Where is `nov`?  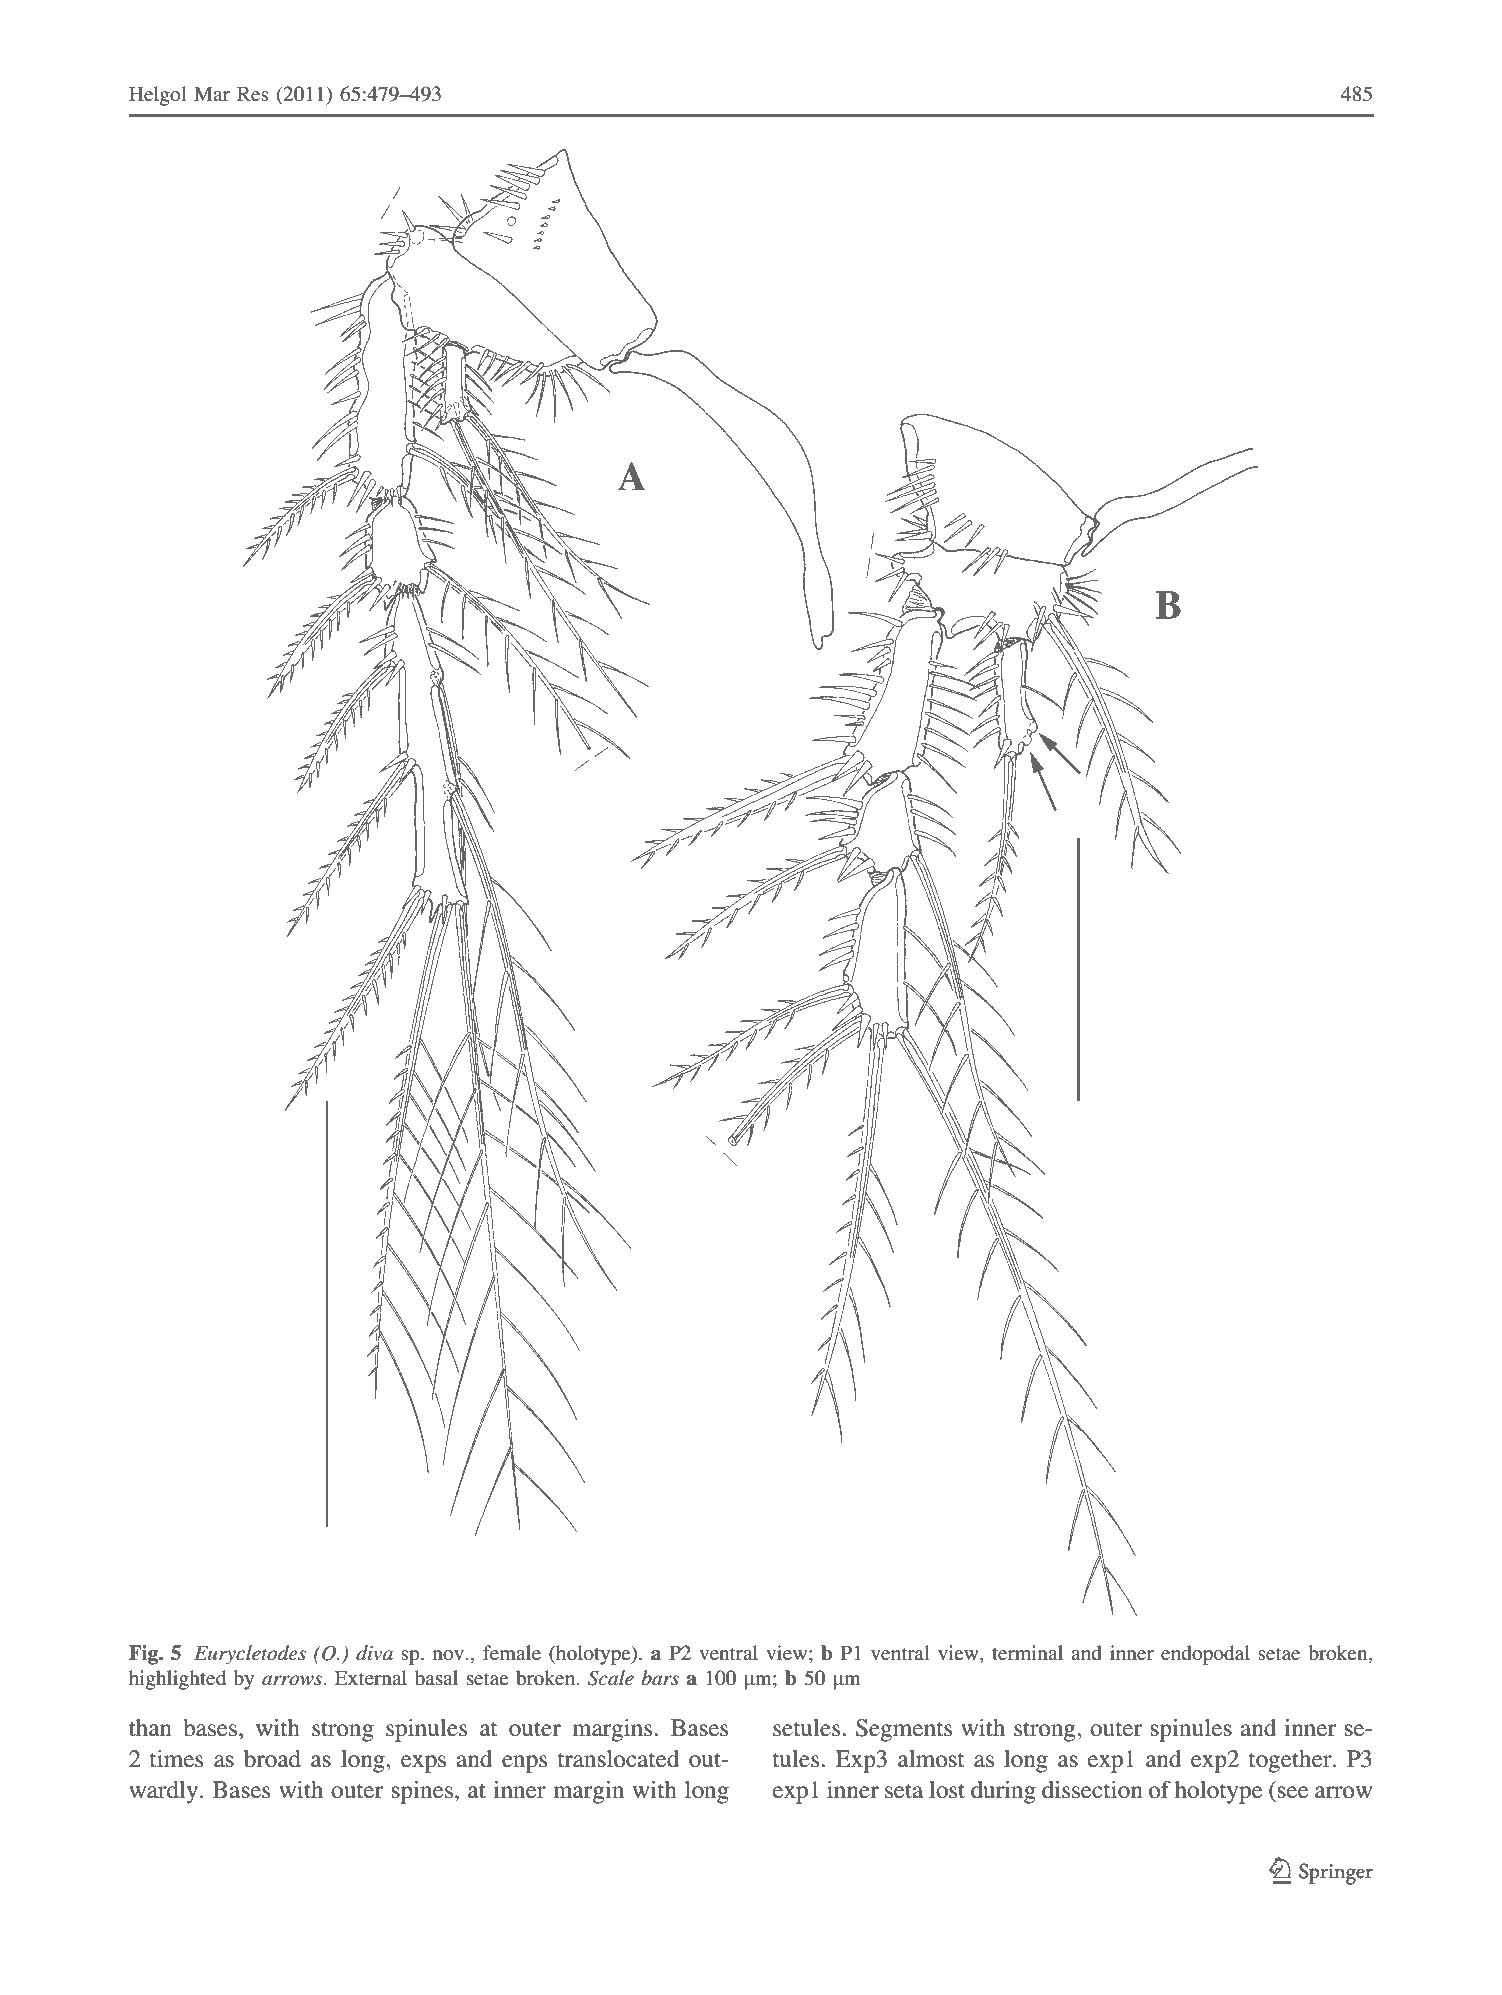 nov is located at coordinates (450, 1655).
